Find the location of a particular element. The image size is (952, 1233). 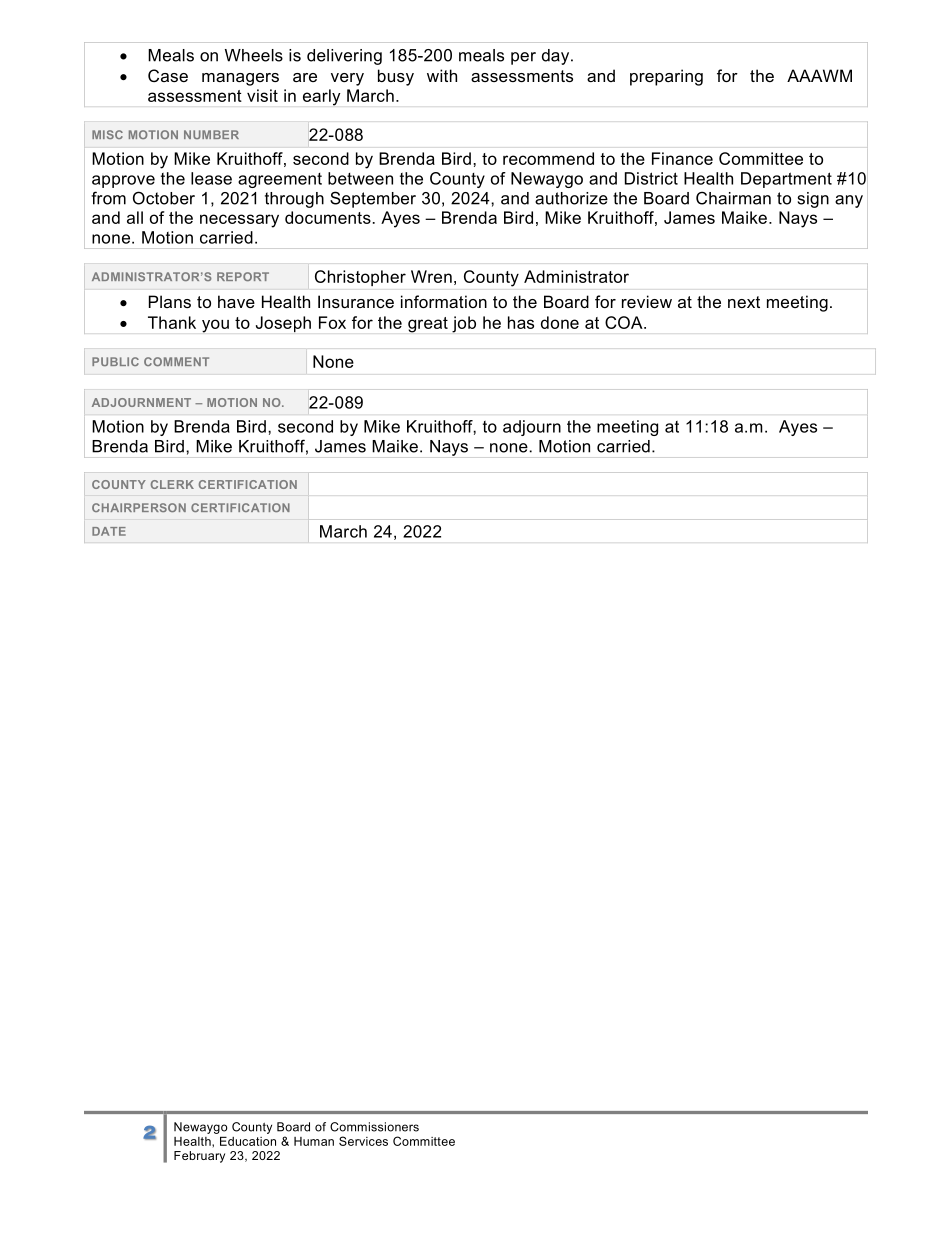

preparing is located at coordinates (666, 77).
